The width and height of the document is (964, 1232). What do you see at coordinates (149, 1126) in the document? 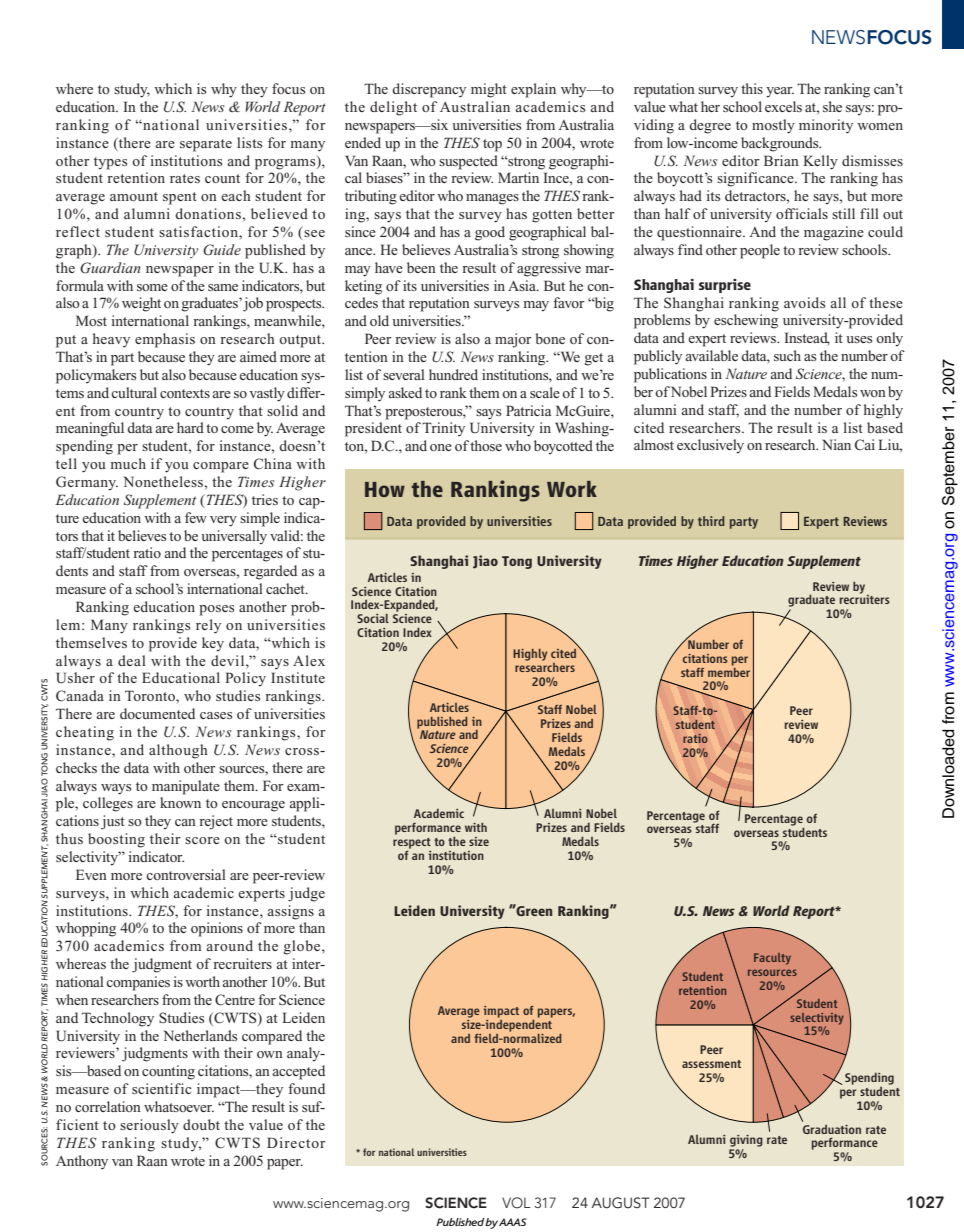
I see `seriously` at bounding box center [149, 1126].
